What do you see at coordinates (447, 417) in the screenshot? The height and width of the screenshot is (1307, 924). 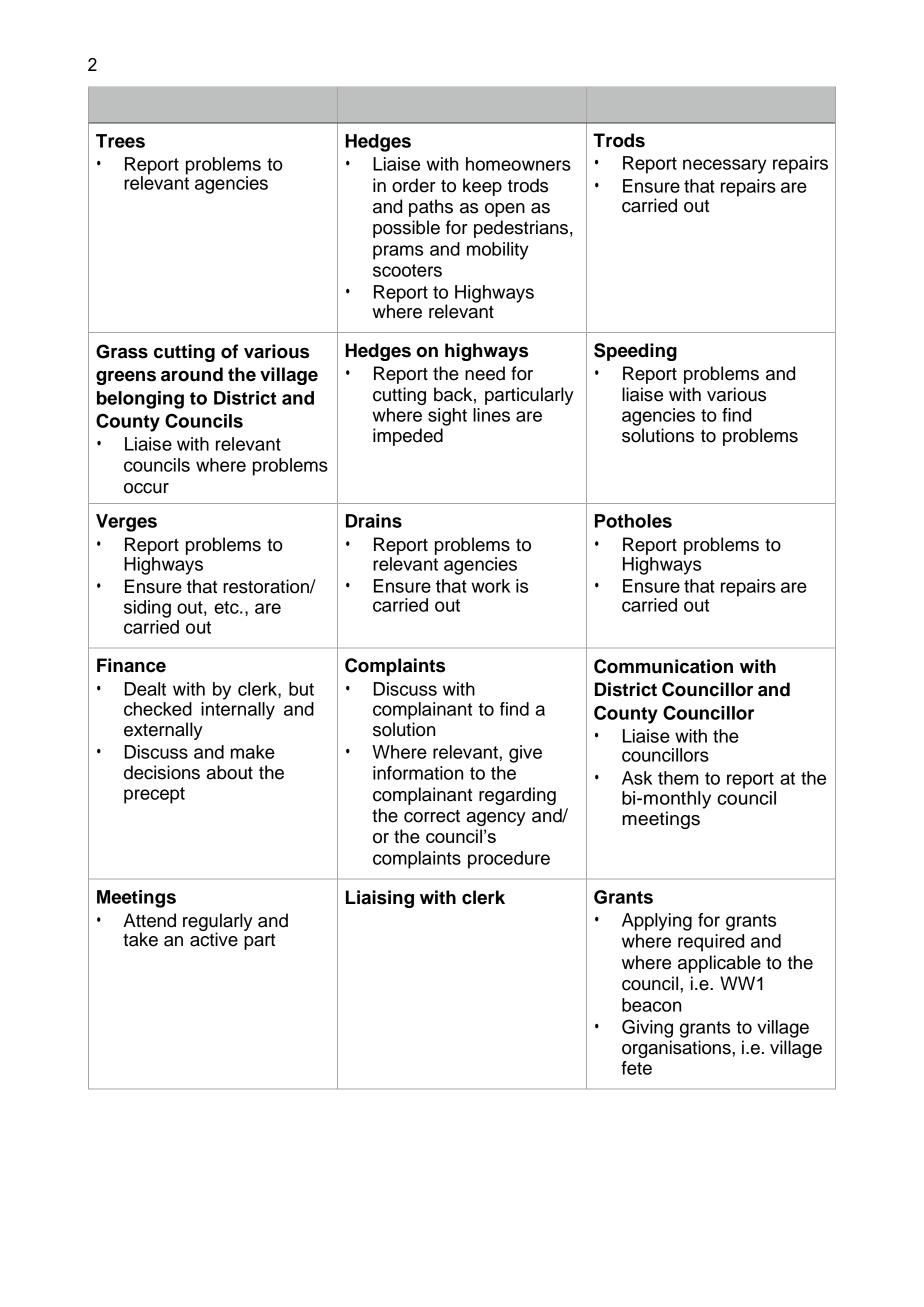 I see `sight` at bounding box center [447, 417].
